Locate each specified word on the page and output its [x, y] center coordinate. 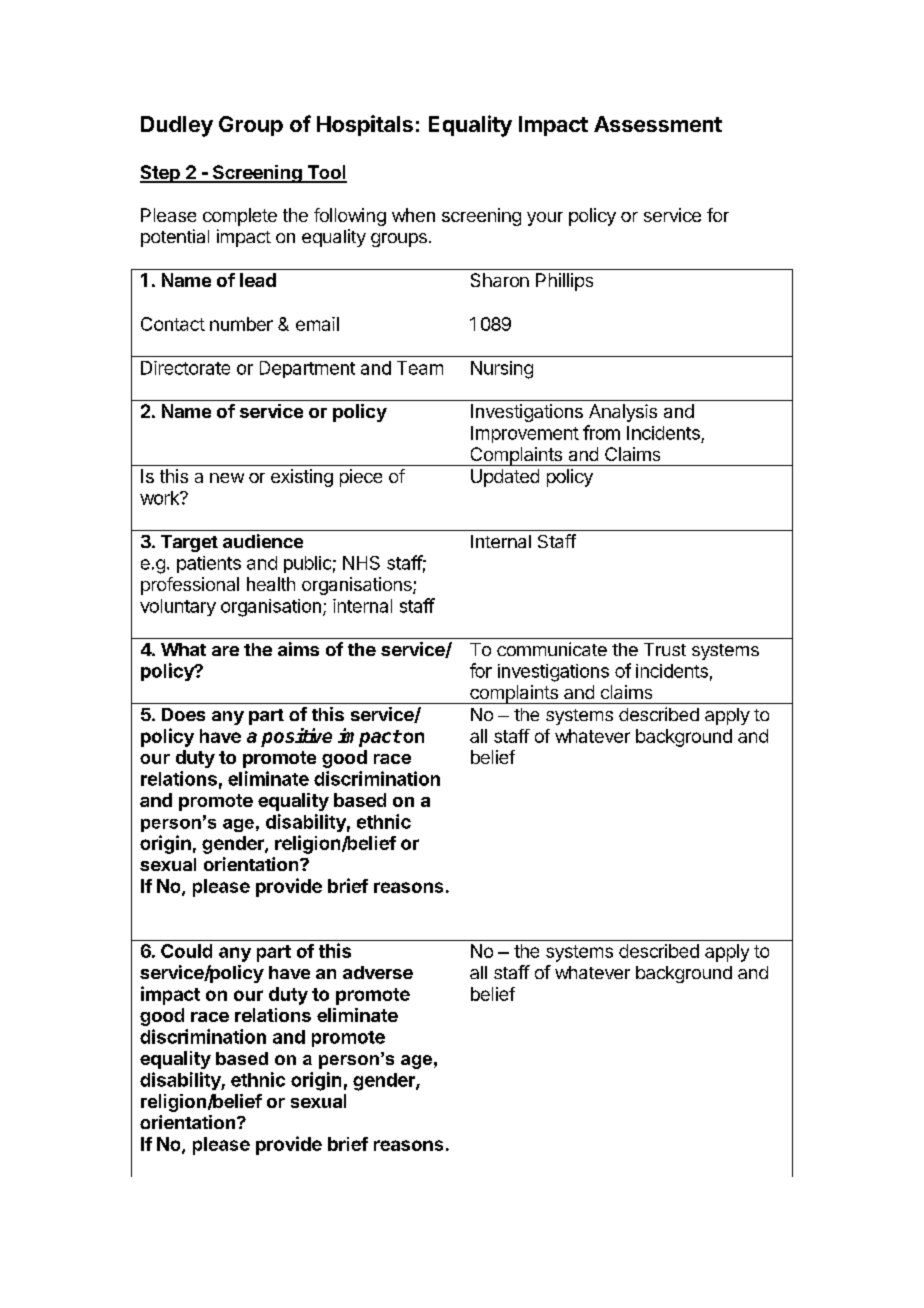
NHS [361, 563]
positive [296, 737]
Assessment [658, 124]
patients [209, 564]
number [241, 324]
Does [183, 714]
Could [186, 951]
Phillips [564, 282]
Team [420, 368]
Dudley [177, 126]
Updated [505, 478]
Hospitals [365, 125]
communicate [552, 649]
